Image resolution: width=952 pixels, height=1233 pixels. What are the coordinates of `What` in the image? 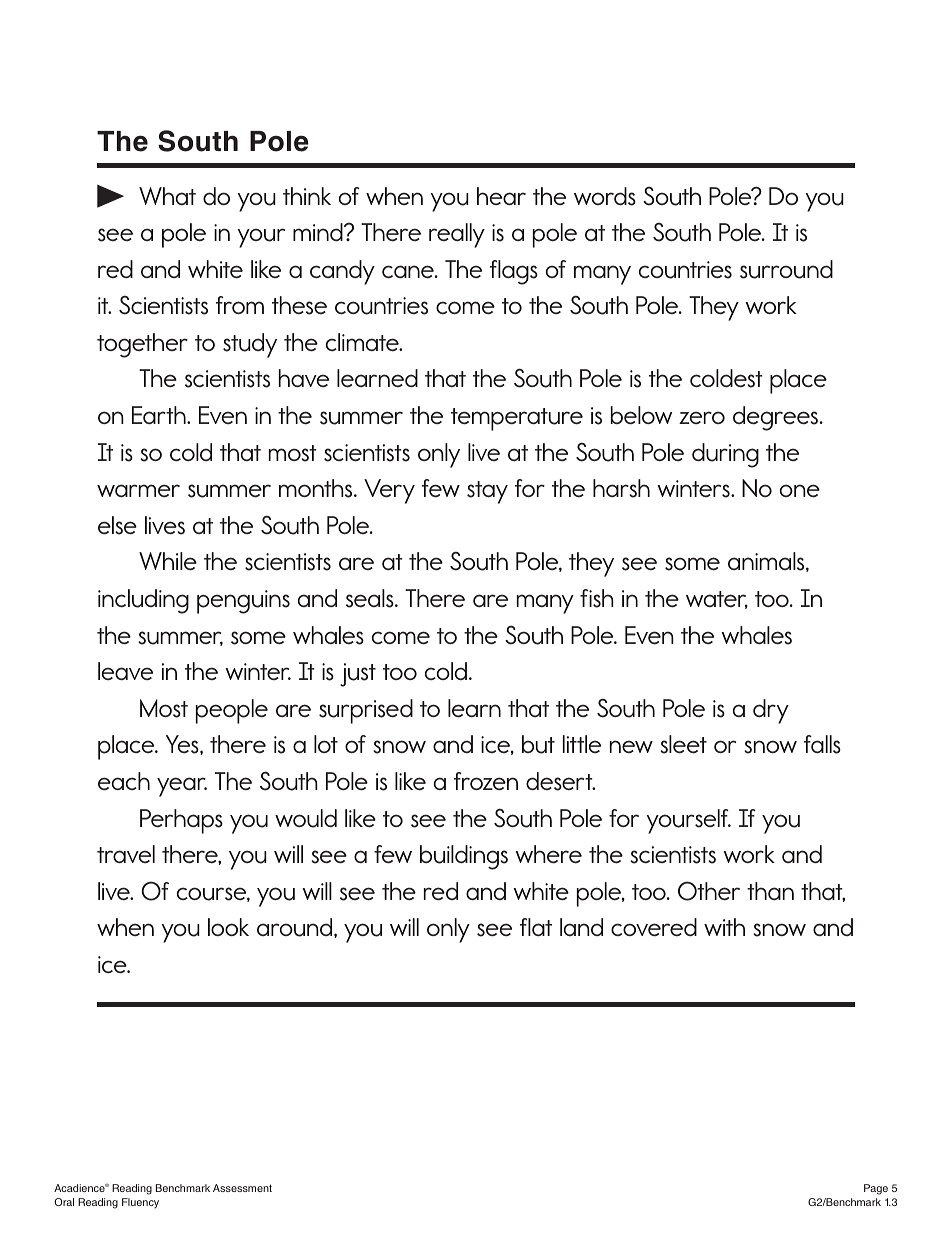 It's located at (167, 196).
